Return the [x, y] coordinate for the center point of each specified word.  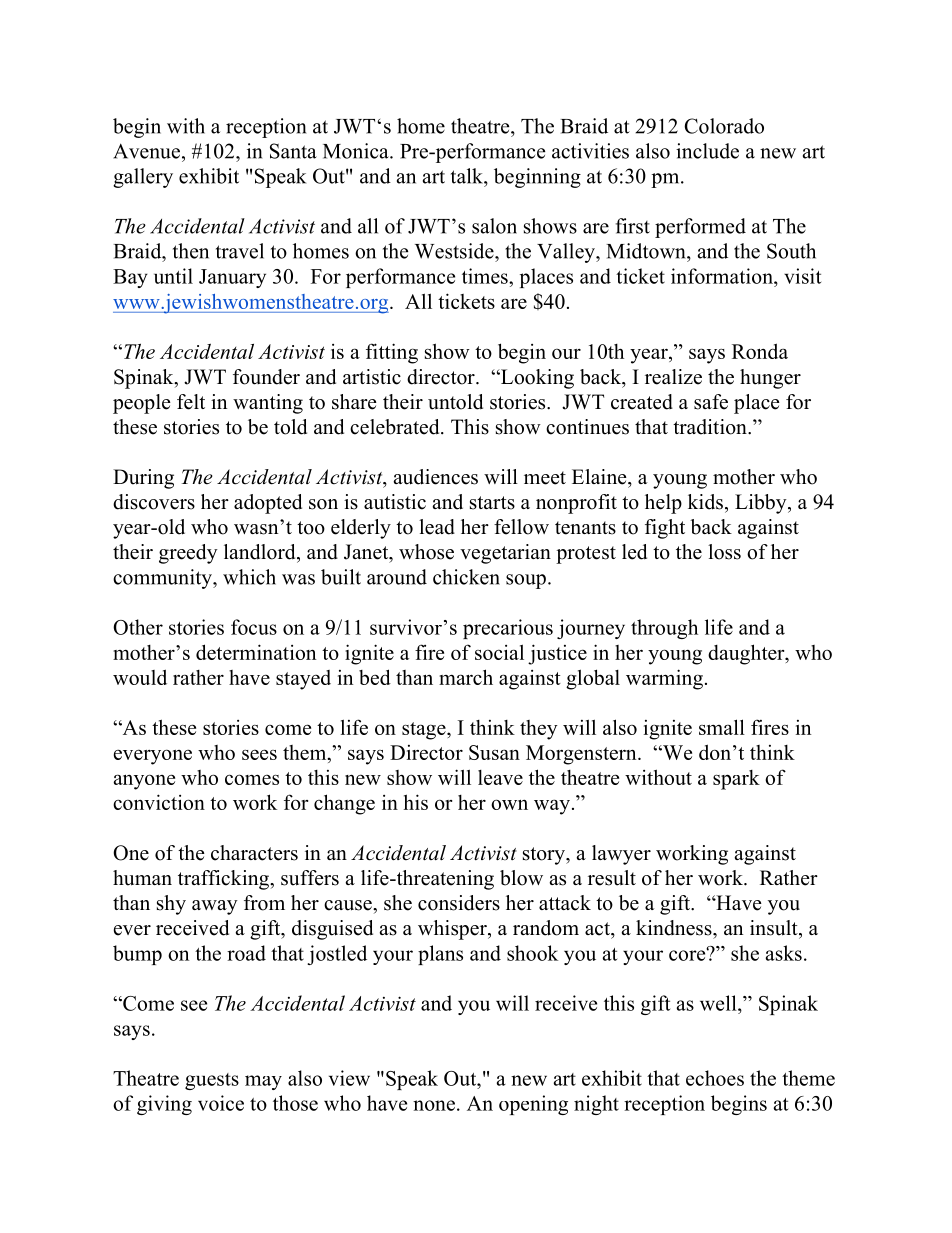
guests [212, 1081]
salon [494, 226]
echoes [715, 1078]
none [434, 1105]
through [664, 629]
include [707, 151]
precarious [508, 629]
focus [254, 627]
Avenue [146, 151]
